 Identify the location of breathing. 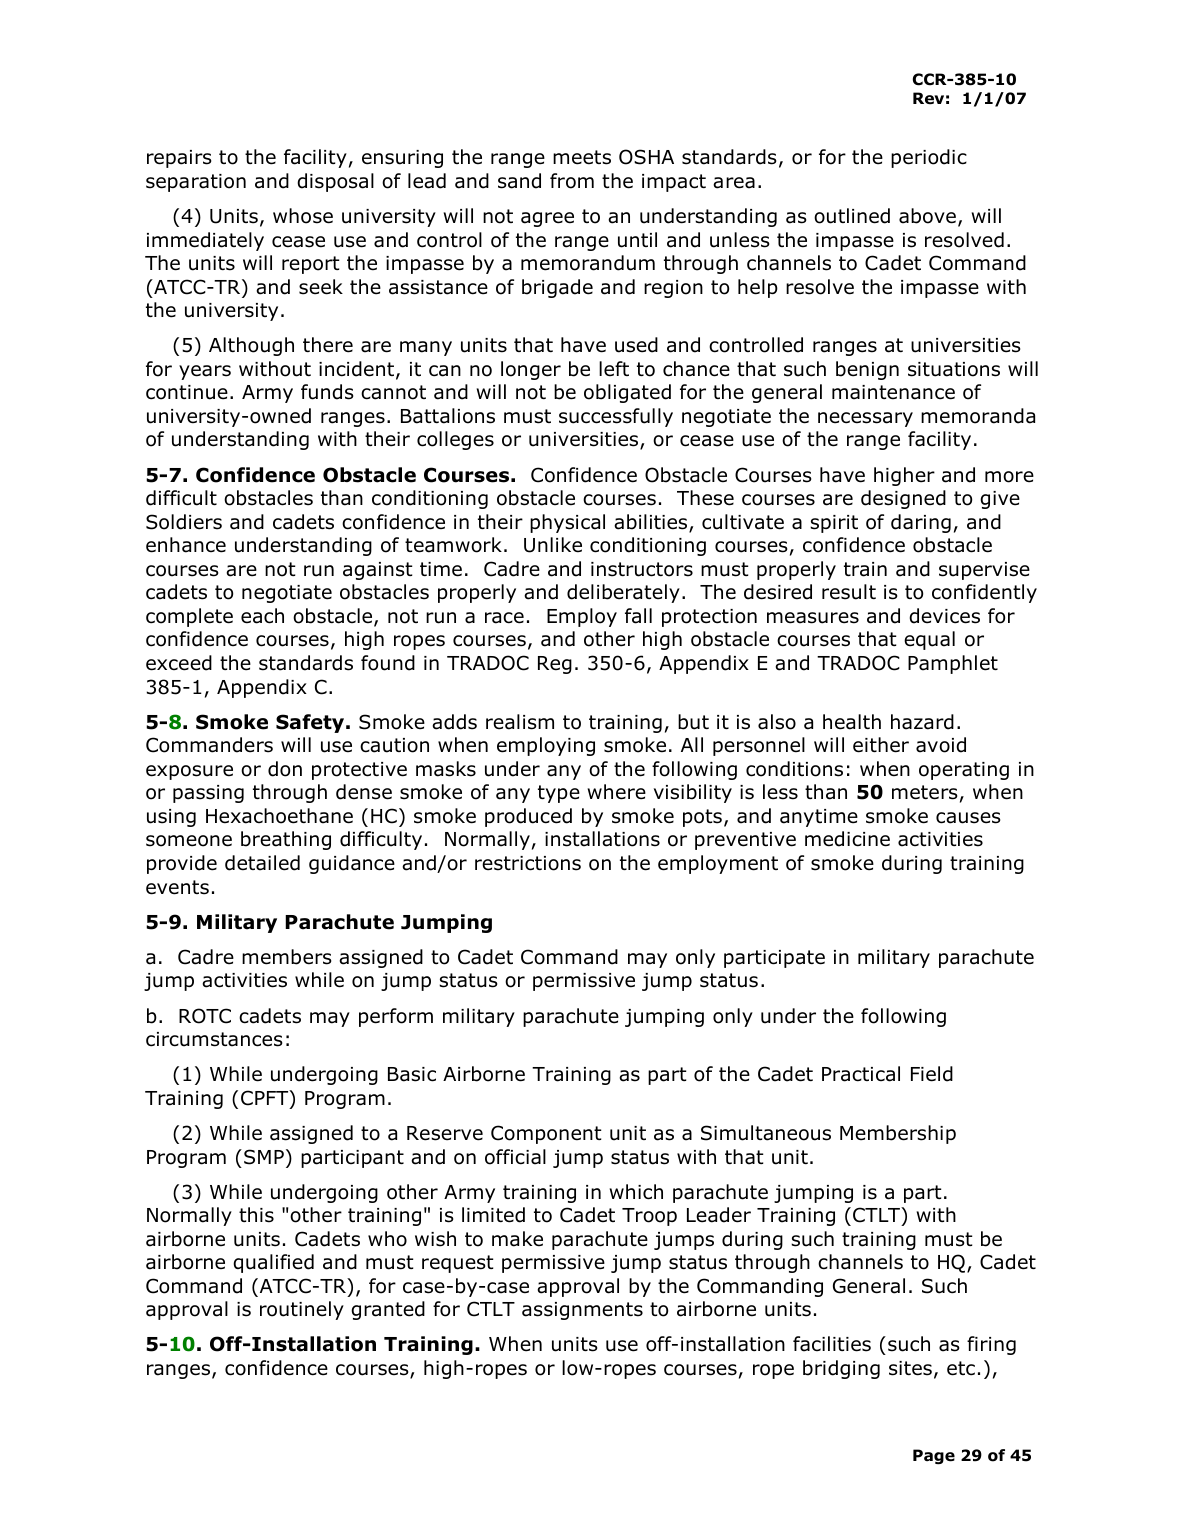
(286, 840).
